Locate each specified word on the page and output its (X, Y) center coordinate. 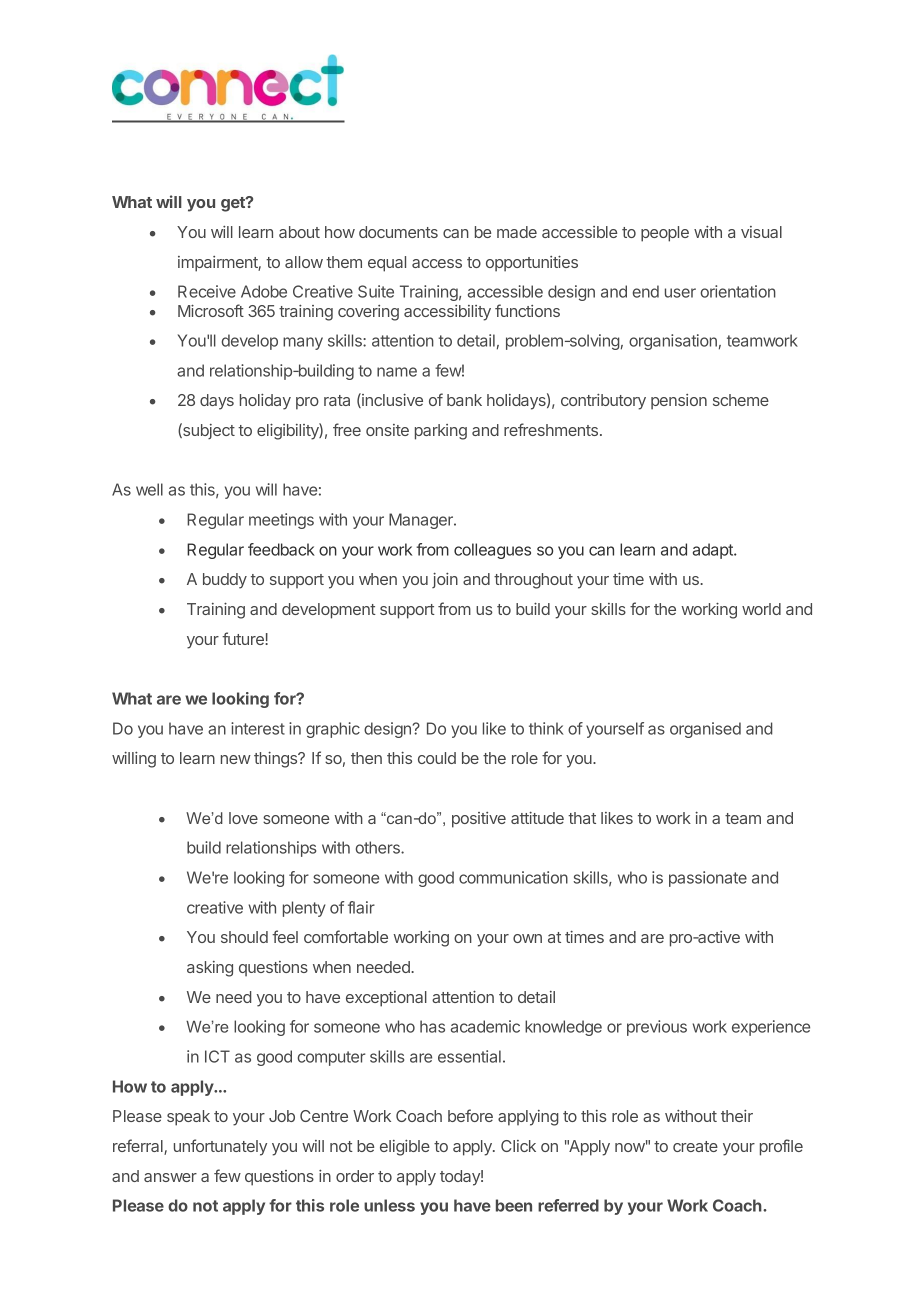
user (680, 293)
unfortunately (220, 1147)
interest (258, 728)
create (695, 1146)
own (527, 938)
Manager (422, 521)
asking (210, 969)
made (517, 232)
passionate (708, 879)
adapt (714, 551)
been (514, 1205)
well (149, 489)
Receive (207, 291)
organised (705, 730)
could (437, 758)
